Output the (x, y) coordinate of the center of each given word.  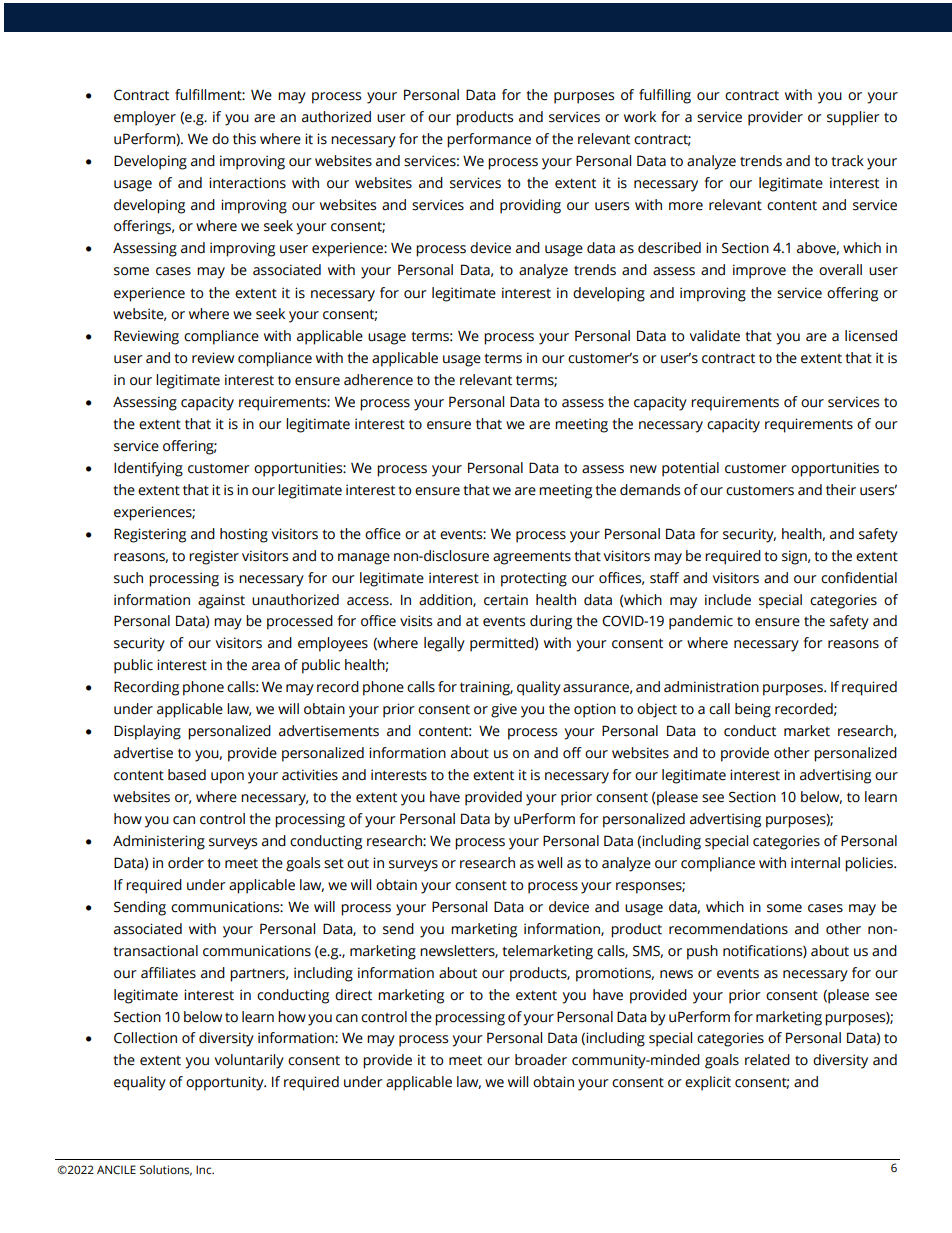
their (841, 490)
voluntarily (249, 1061)
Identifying (148, 469)
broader (541, 1060)
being (753, 710)
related (767, 1060)
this (244, 139)
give (504, 710)
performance (489, 140)
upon (227, 778)
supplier (853, 118)
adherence (378, 380)
